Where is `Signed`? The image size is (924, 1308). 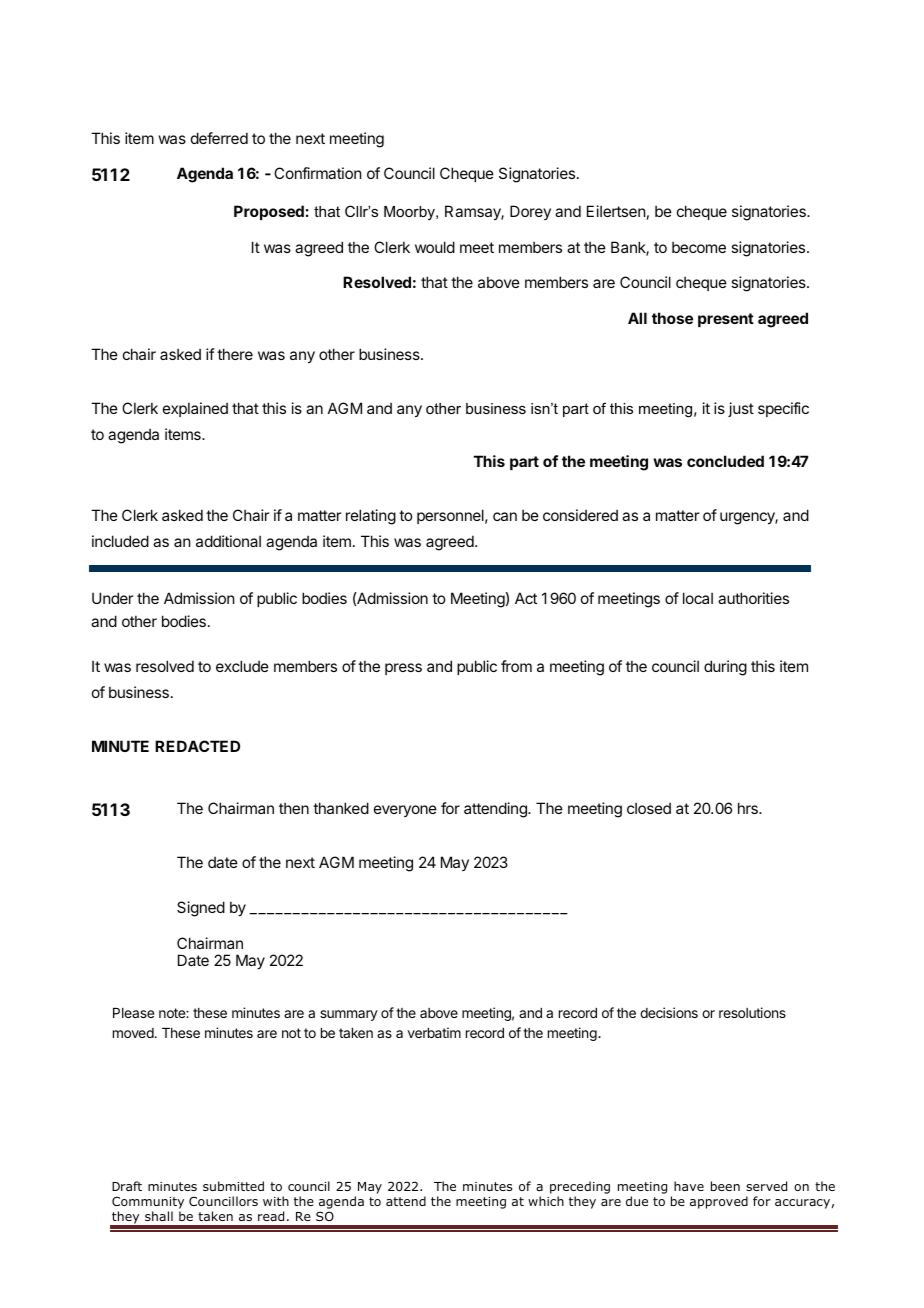
Signed is located at coordinates (201, 909).
